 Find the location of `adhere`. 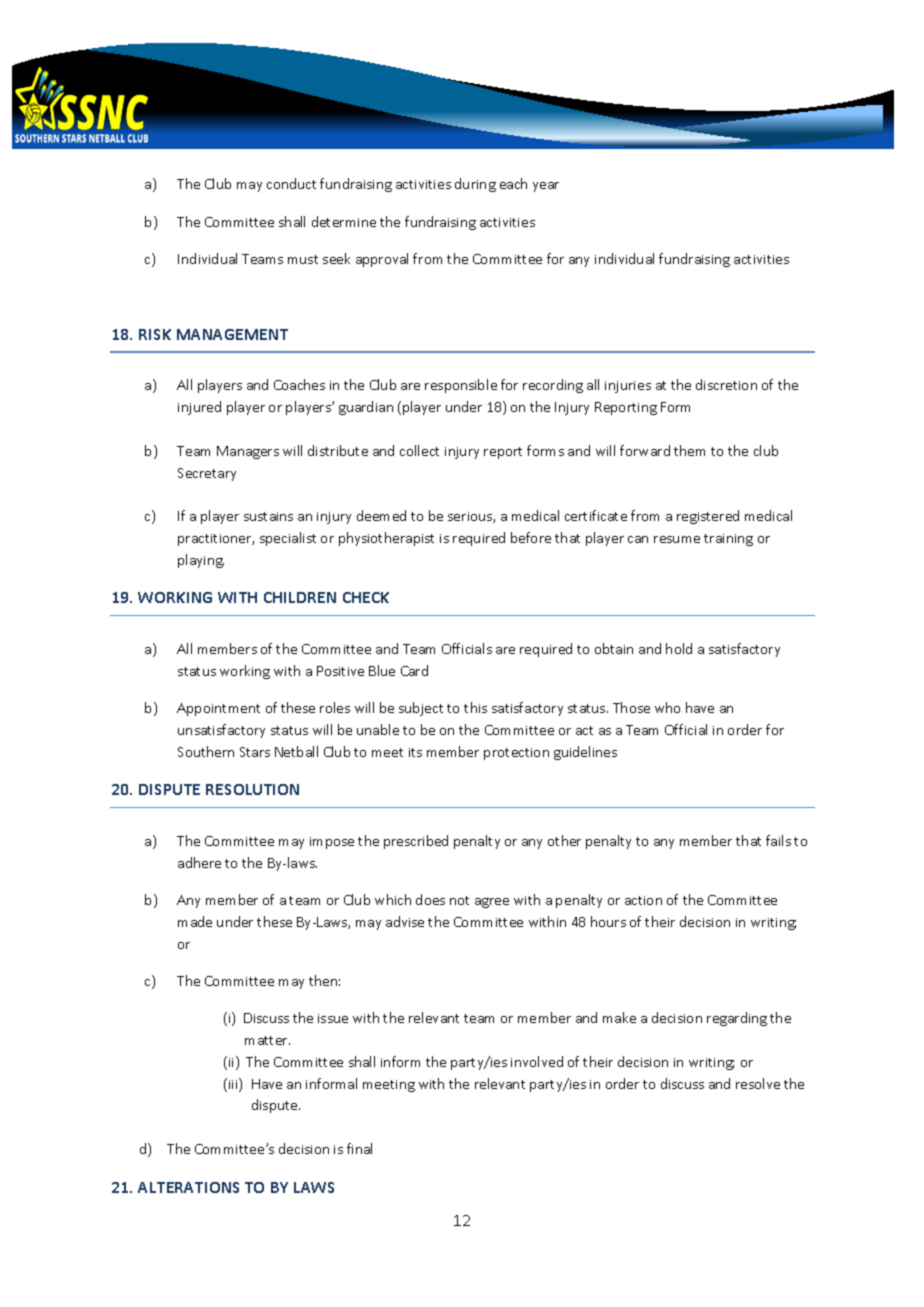

adhere is located at coordinates (199, 862).
